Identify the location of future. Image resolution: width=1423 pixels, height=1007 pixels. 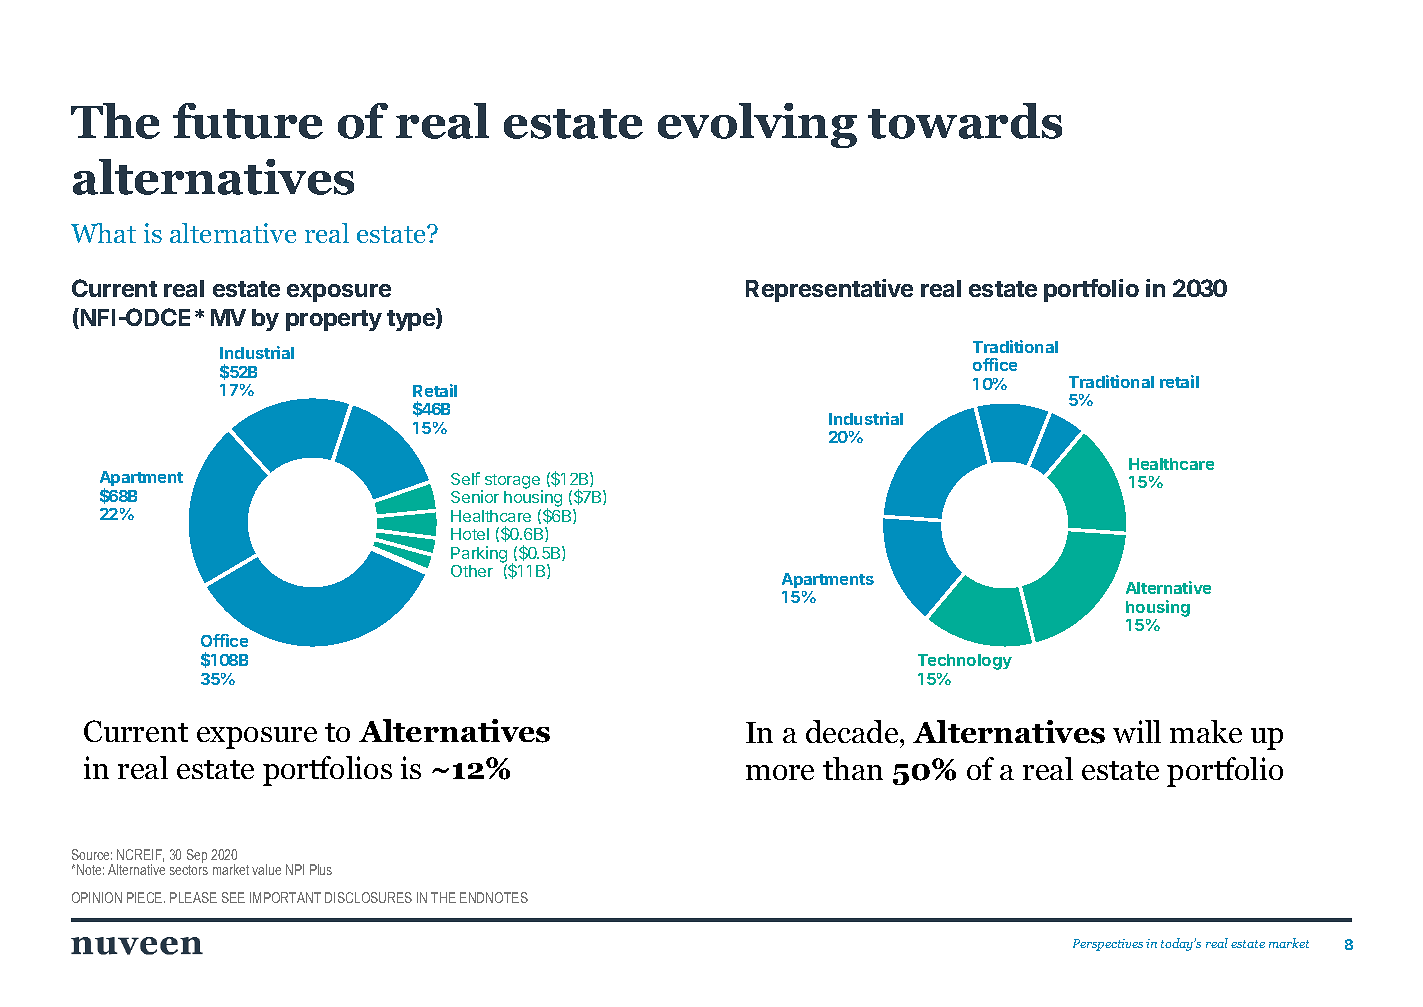
(248, 121).
